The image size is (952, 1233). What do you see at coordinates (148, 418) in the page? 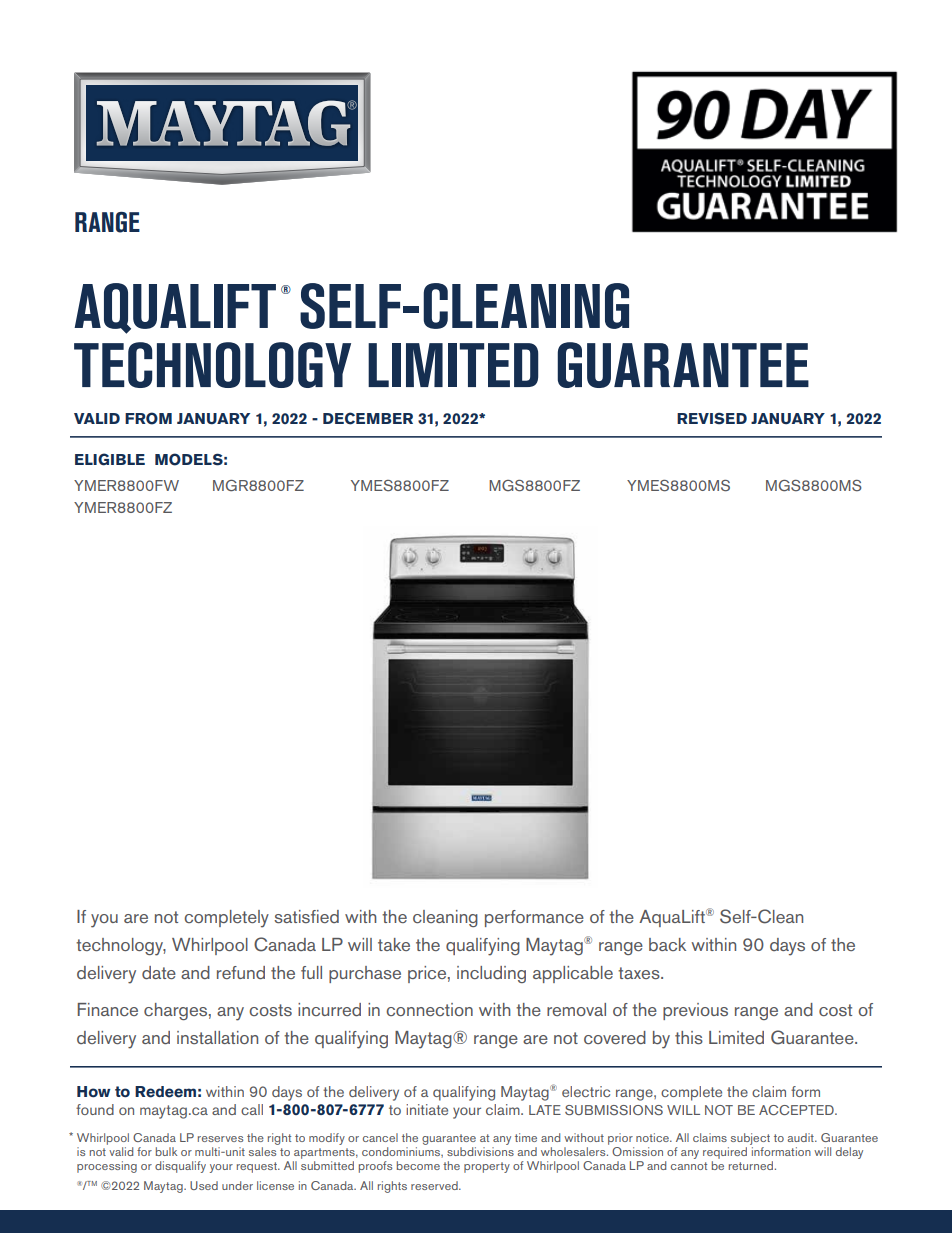
I see `FROM` at bounding box center [148, 418].
